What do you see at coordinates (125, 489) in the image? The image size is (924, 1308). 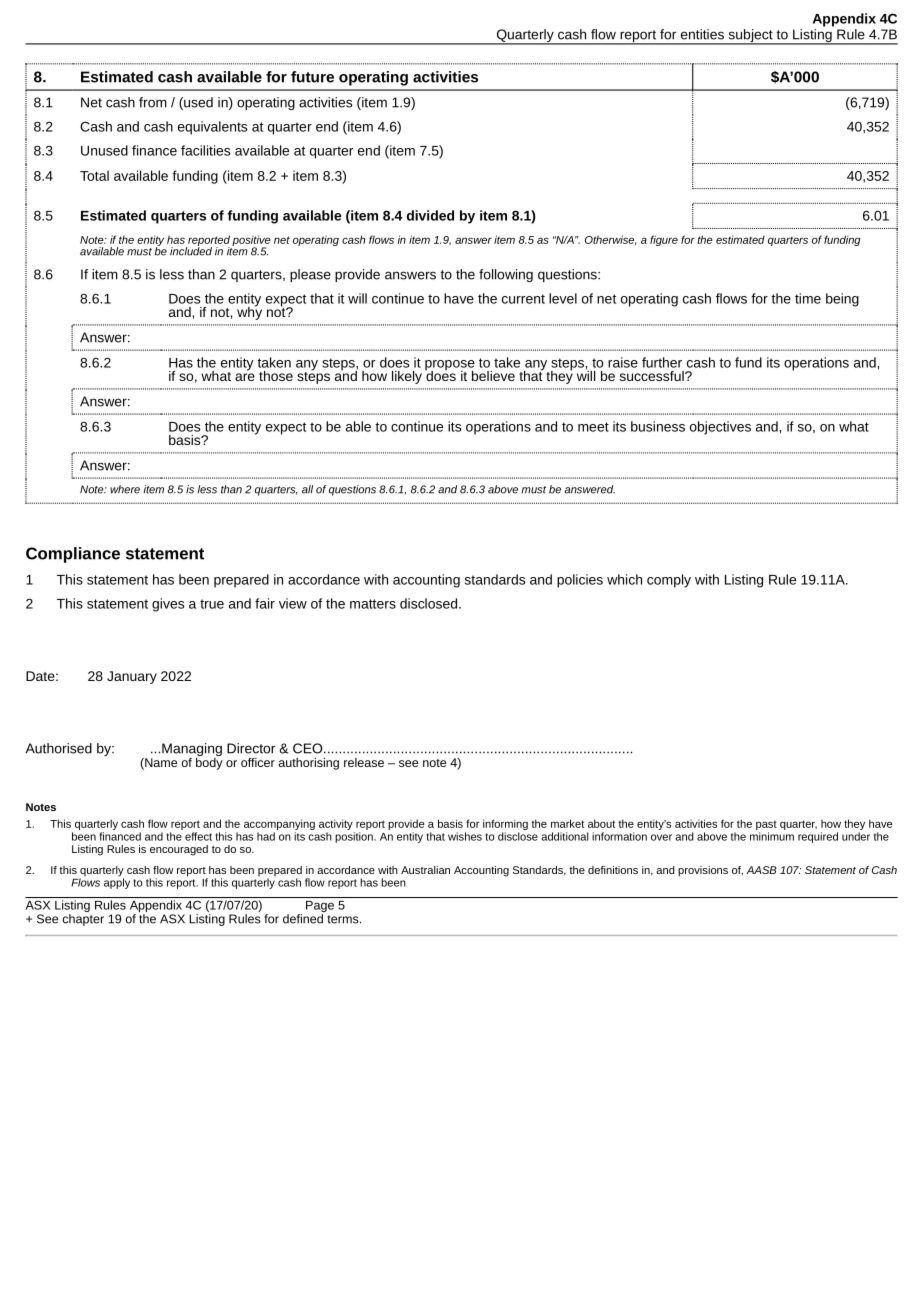 I see `where` at bounding box center [125, 489].
